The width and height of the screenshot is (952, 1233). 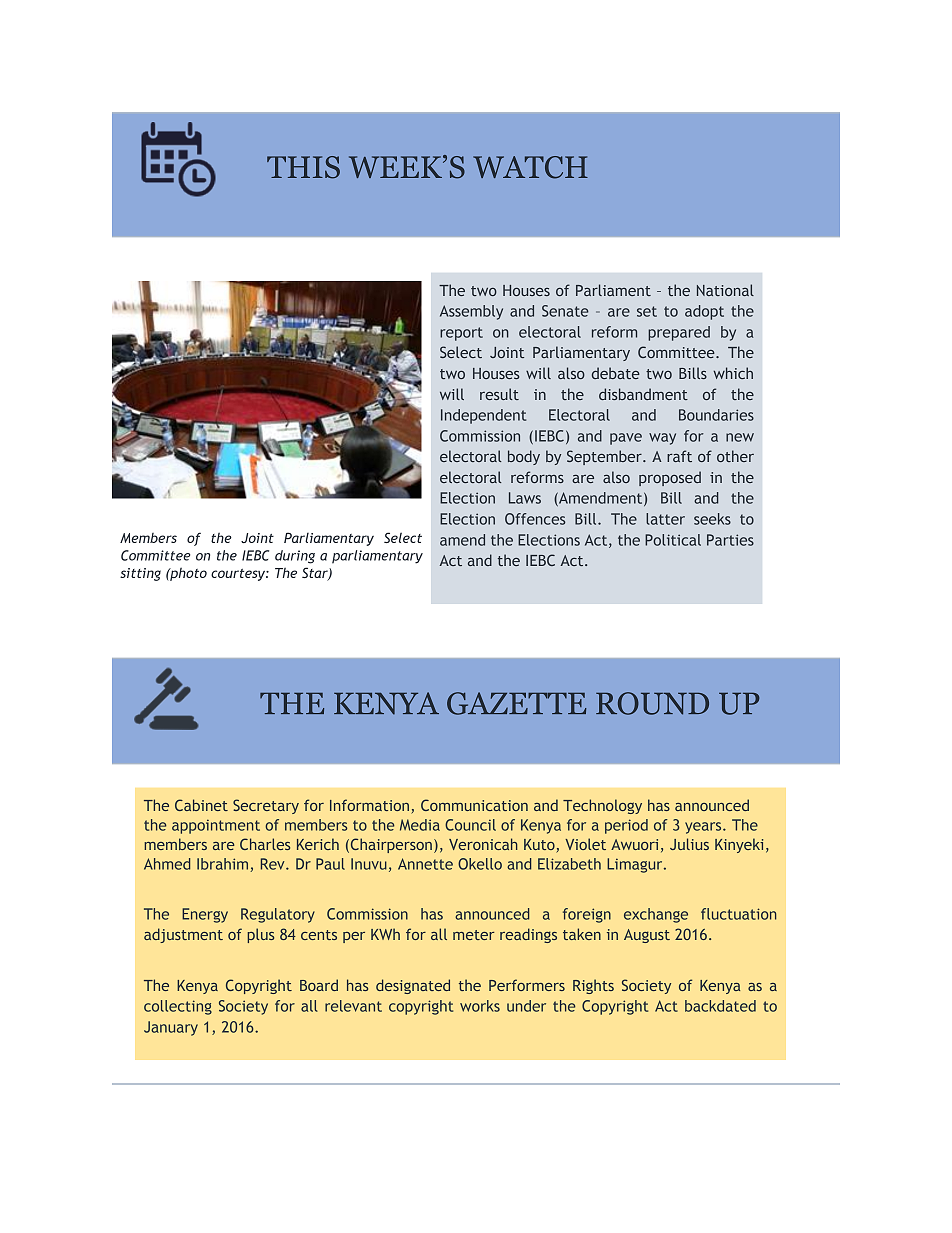 What do you see at coordinates (178, 1007) in the screenshot?
I see `collecting` at bounding box center [178, 1007].
